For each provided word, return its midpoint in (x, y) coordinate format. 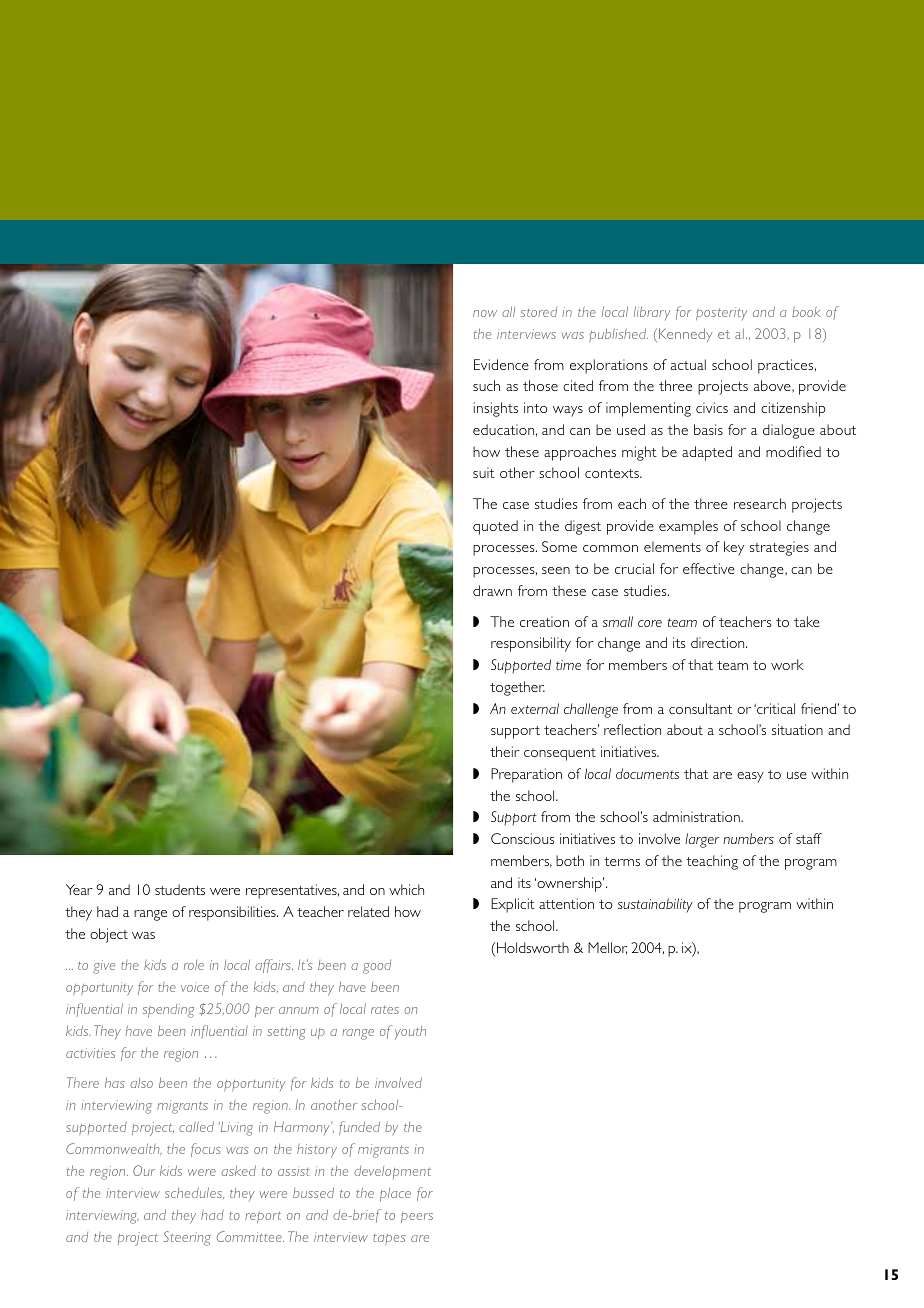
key (734, 548)
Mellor (607, 948)
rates (385, 1010)
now (485, 313)
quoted (495, 527)
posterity (722, 313)
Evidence (501, 364)
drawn (492, 590)
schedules (194, 1193)
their (505, 751)
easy (750, 777)
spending (168, 1011)
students (180, 889)
